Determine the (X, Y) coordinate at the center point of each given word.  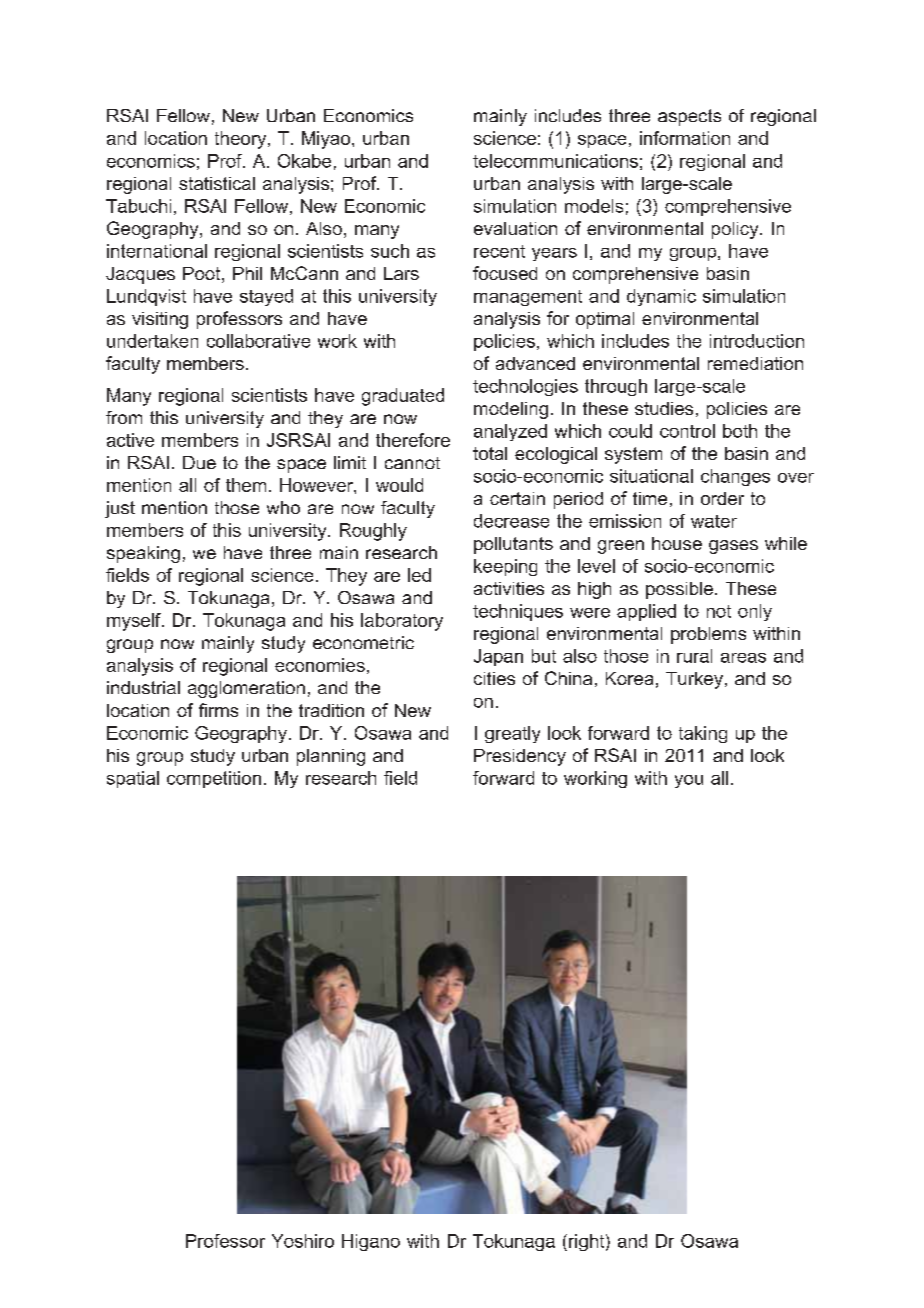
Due (199, 462)
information (685, 138)
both (740, 431)
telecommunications (555, 161)
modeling (511, 410)
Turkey (694, 680)
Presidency (520, 757)
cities (494, 678)
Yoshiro (303, 1241)
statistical (217, 183)
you (689, 781)
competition (214, 779)
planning (331, 757)
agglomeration (246, 689)
